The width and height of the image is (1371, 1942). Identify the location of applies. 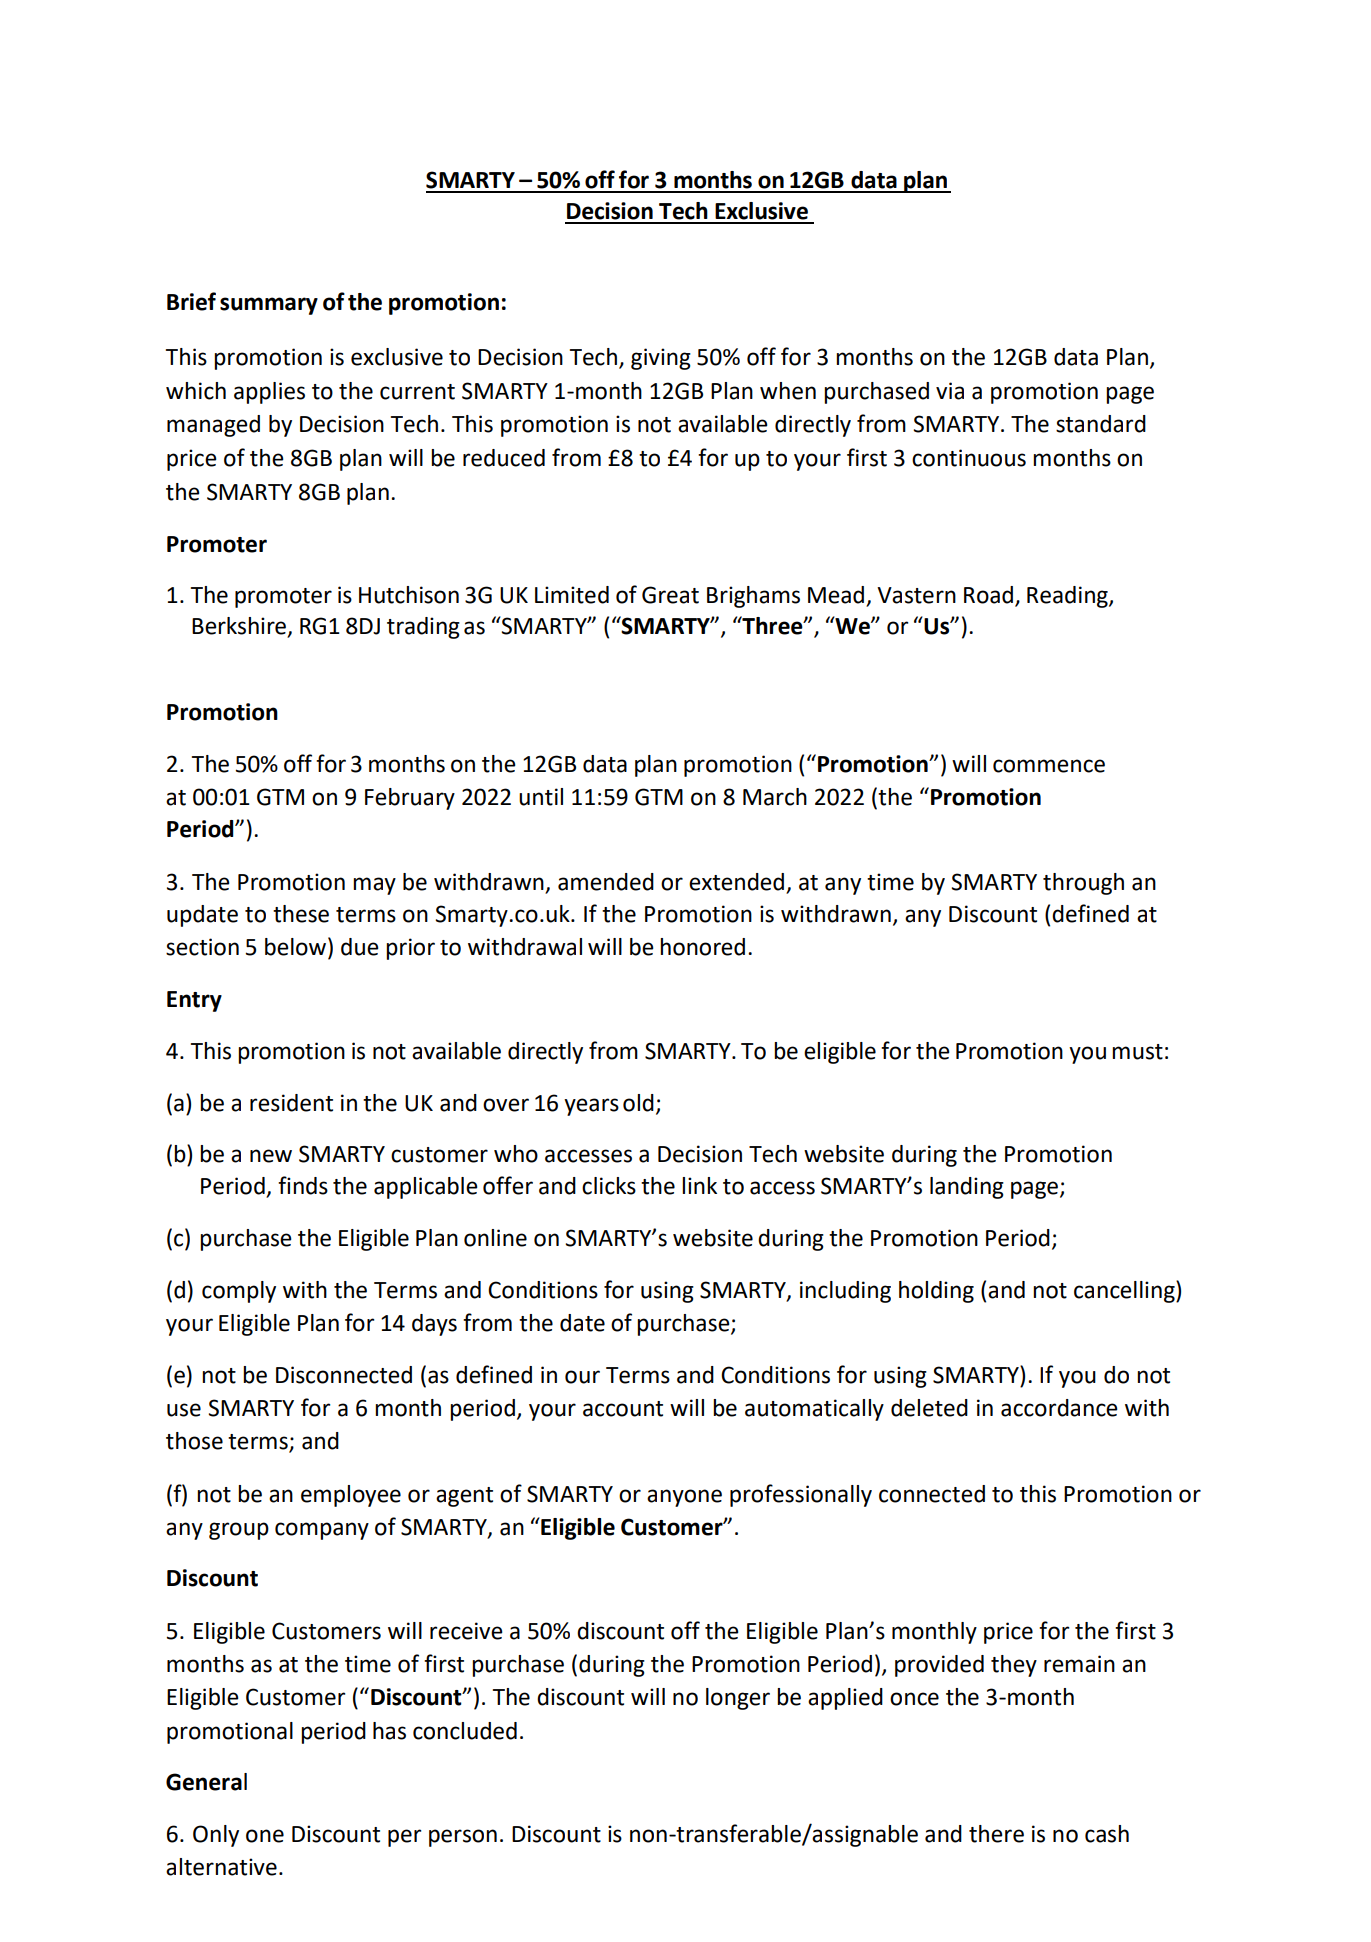
(269, 393).
